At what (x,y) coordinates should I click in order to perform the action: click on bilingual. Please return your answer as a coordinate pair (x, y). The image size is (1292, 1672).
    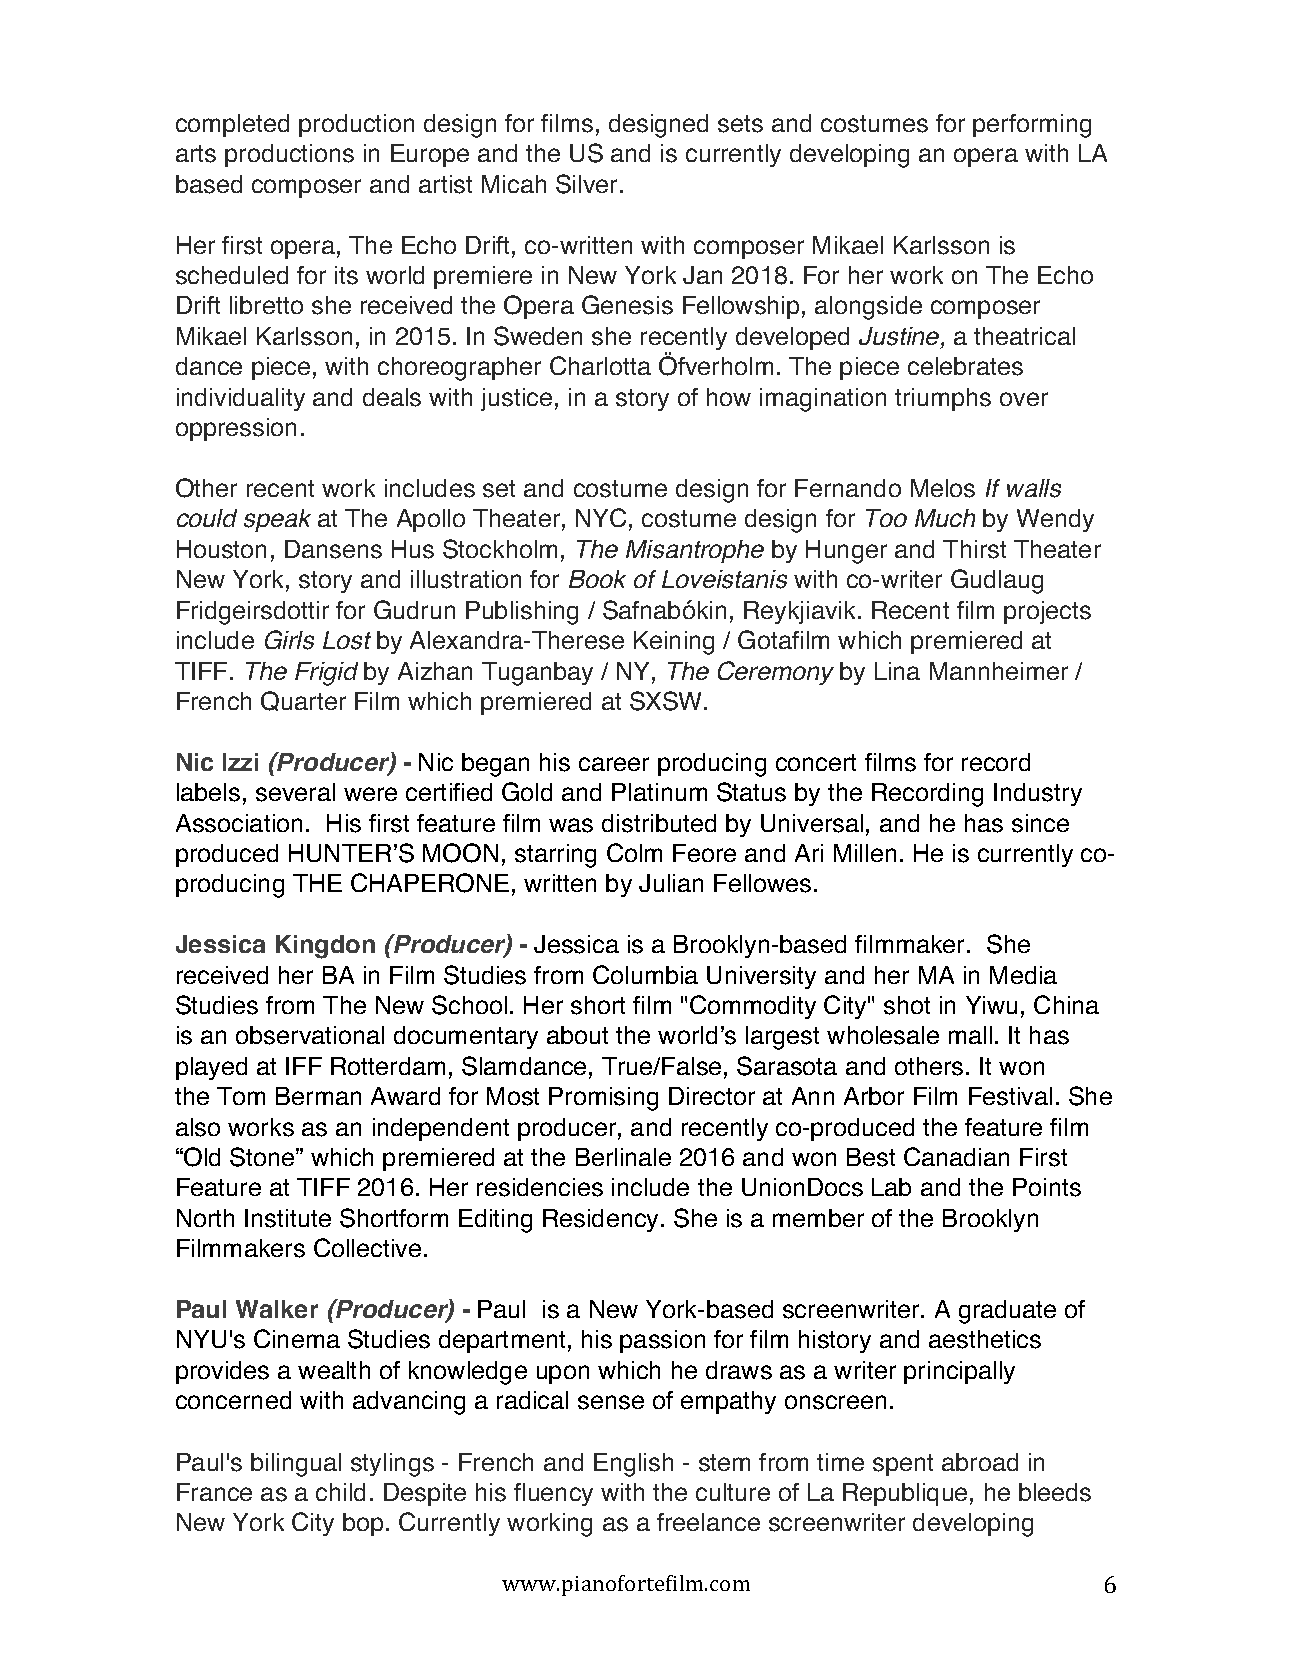
    Looking at the image, I should click on (296, 1465).
